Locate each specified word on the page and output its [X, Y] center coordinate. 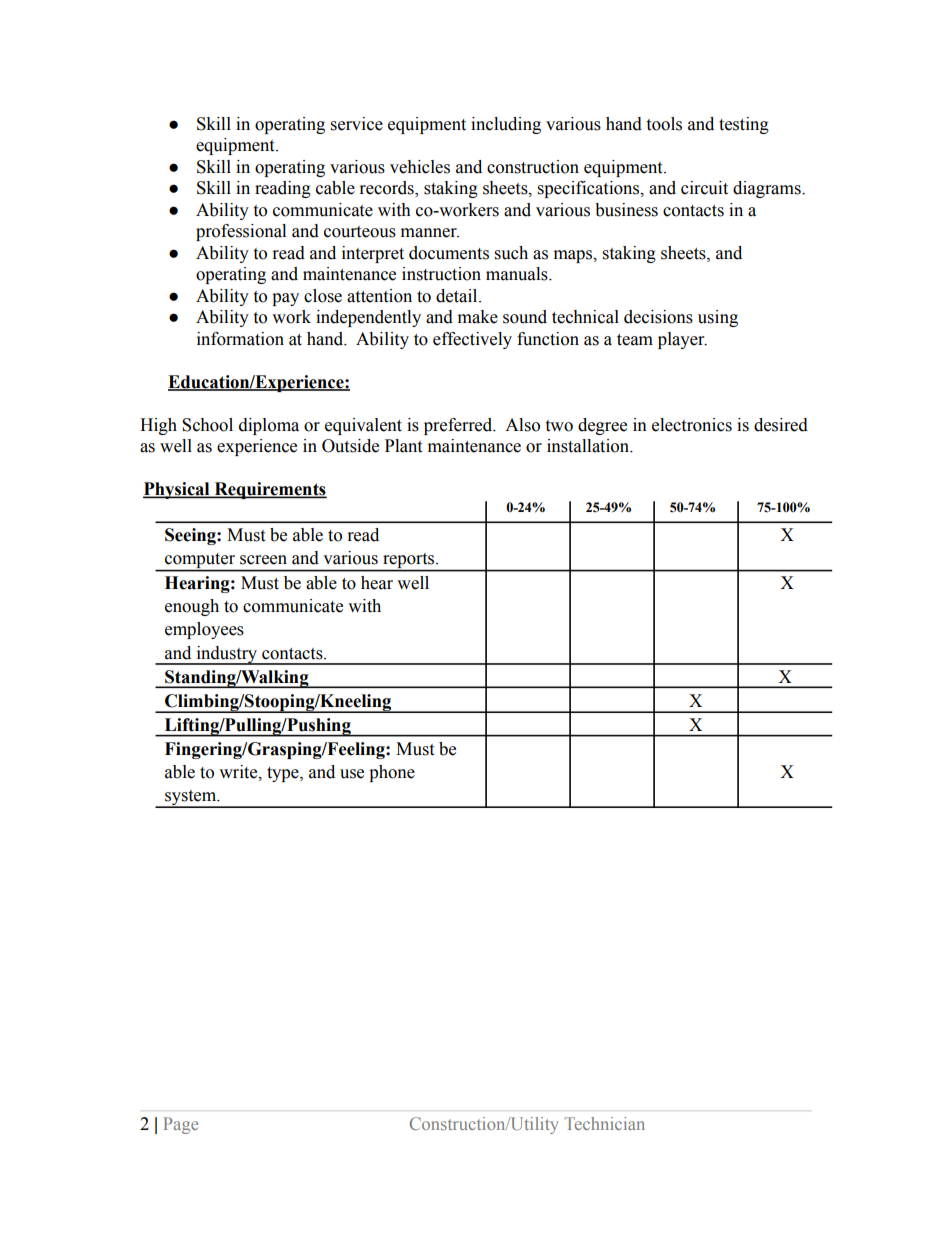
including [506, 125]
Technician [604, 1123]
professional [241, 232]
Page [181, 1125]
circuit [704, 188]
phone [392, 773]
